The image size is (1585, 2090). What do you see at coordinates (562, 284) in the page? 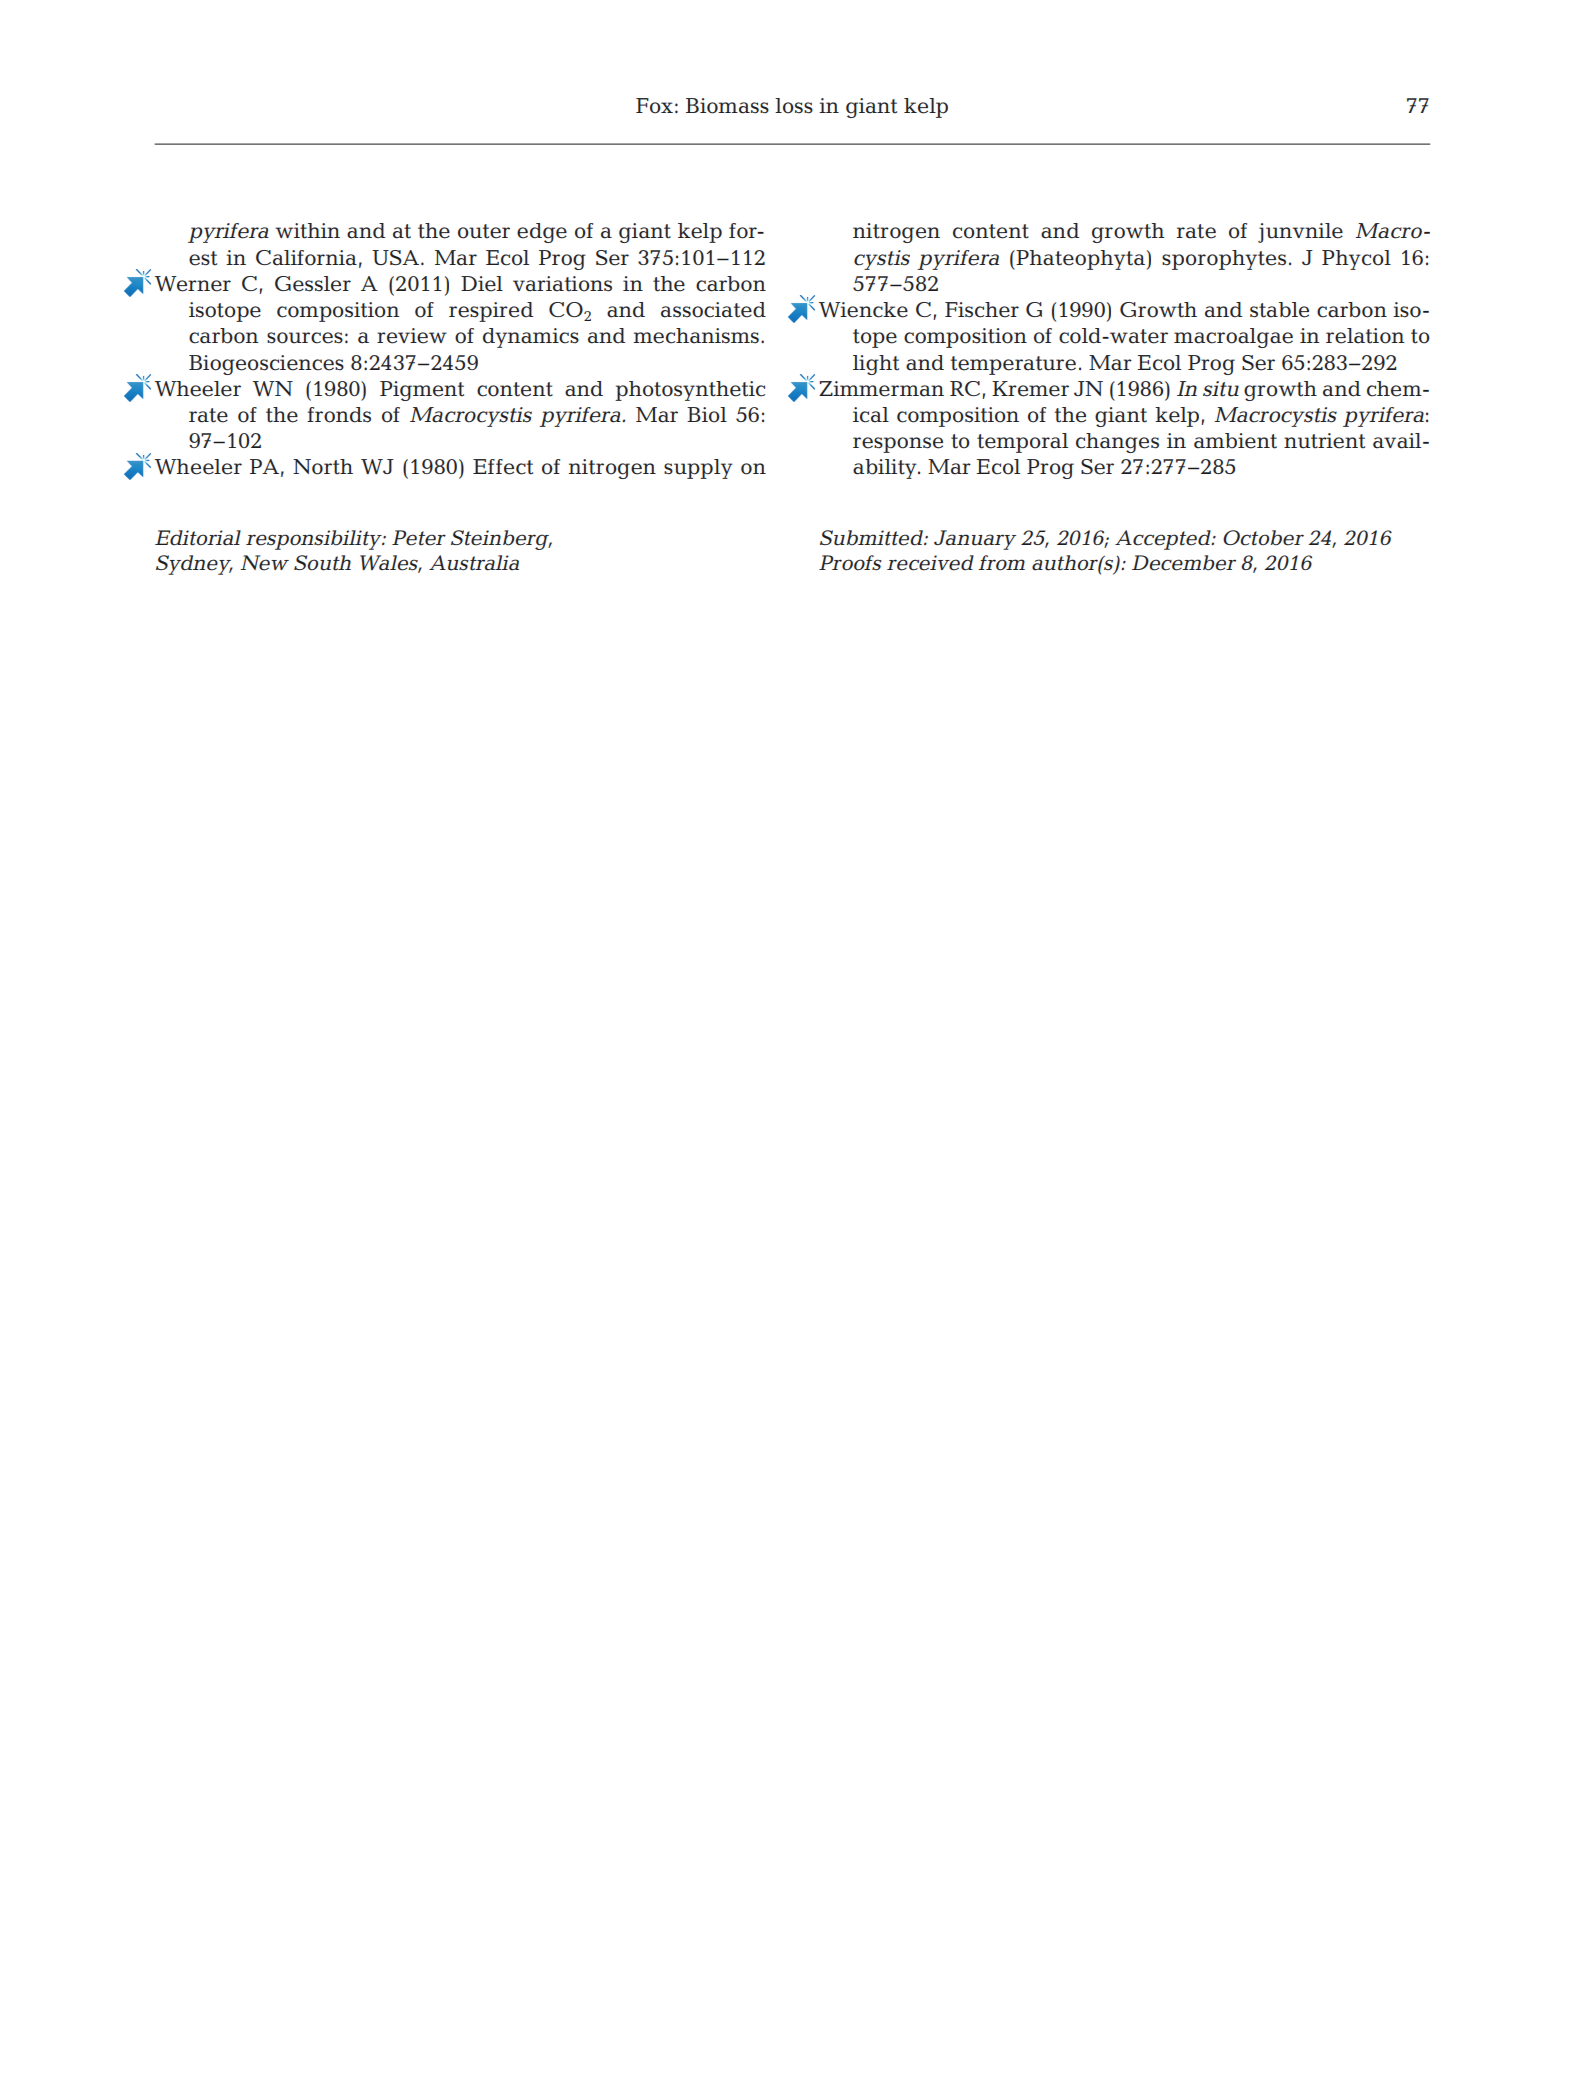
I see `variations` at bounding box center [562, 284].
